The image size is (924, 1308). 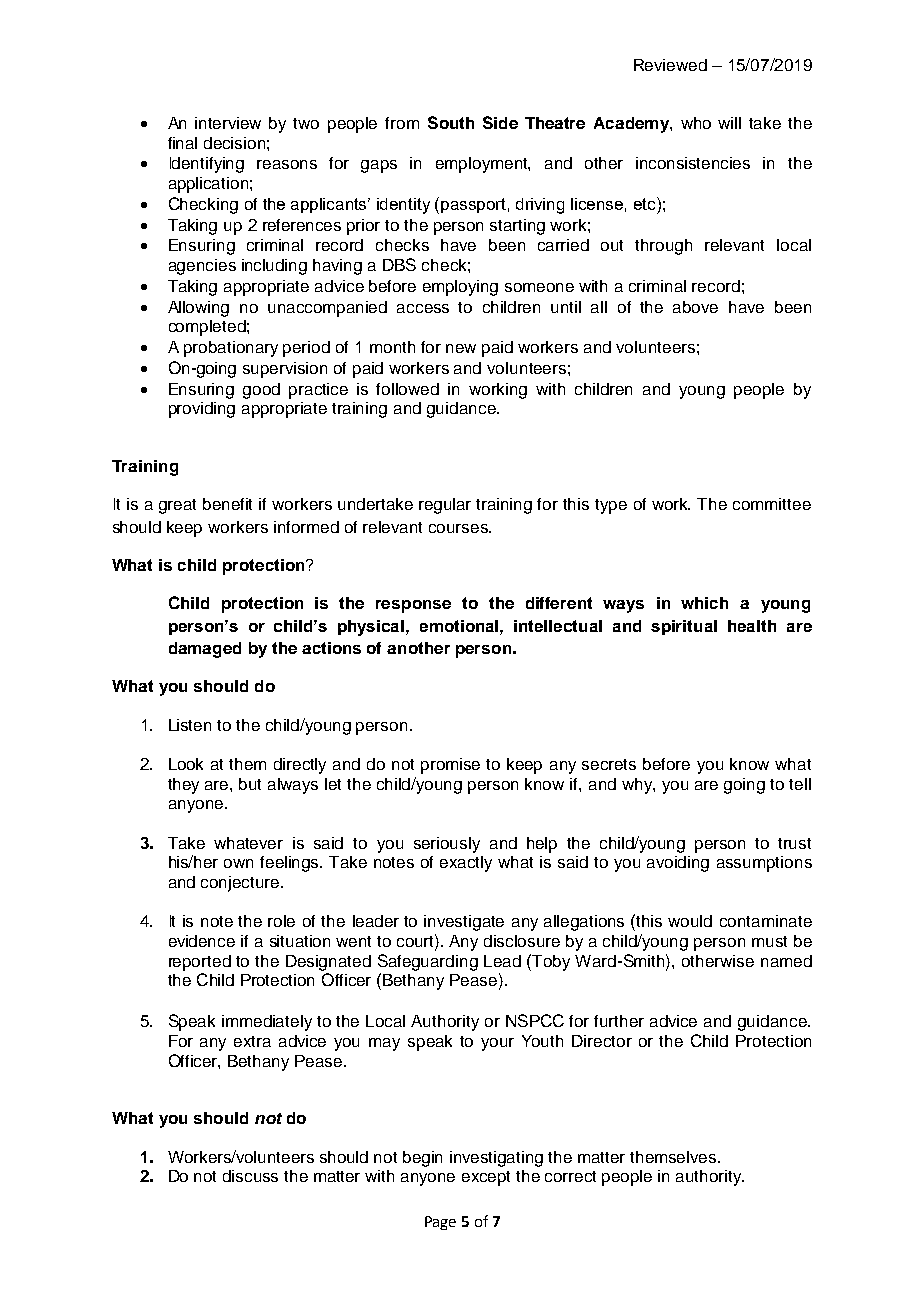 I want to click on role, so click(x=281, y=921).
